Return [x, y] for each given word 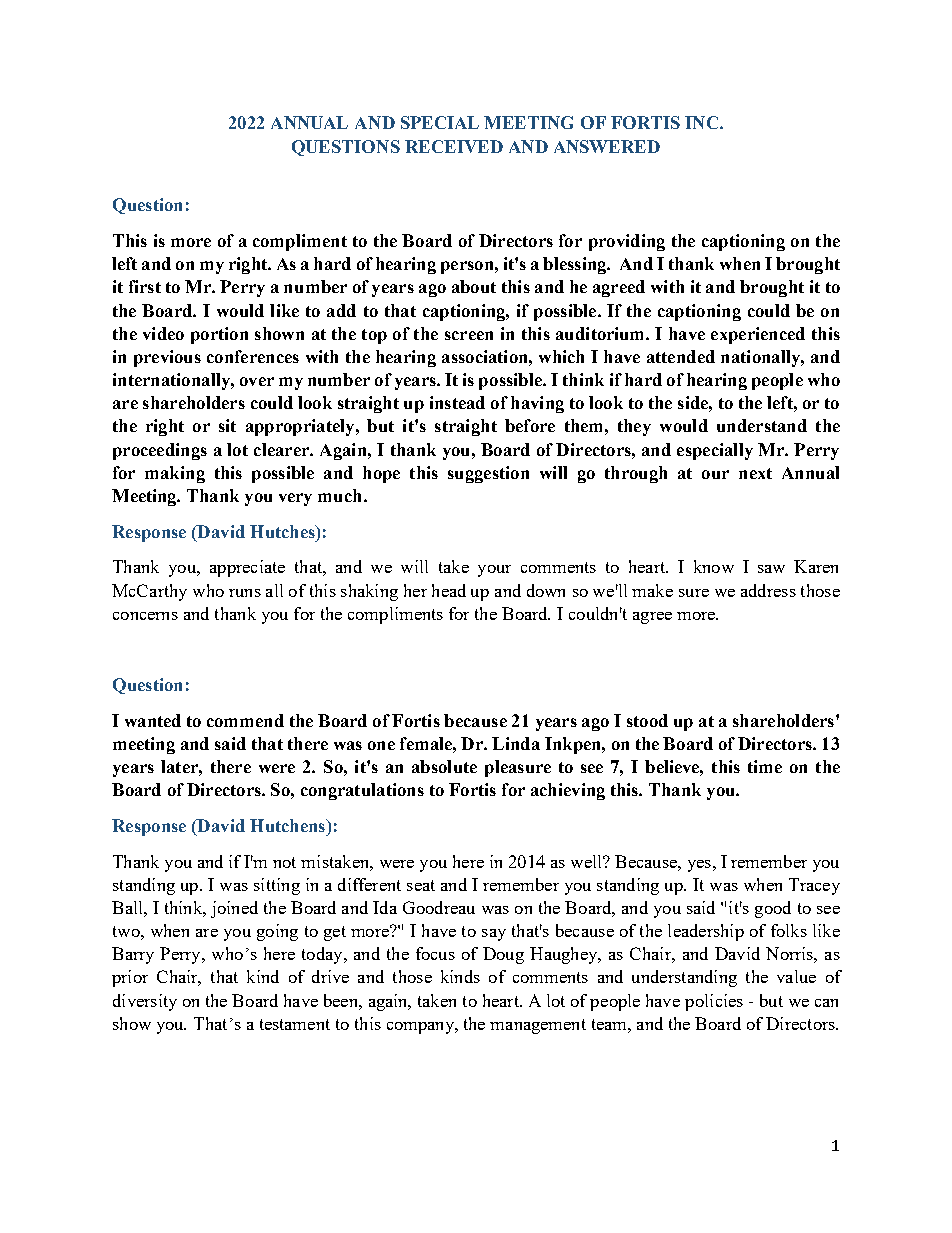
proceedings [160, 451]
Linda [516, 743]
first [145, 286]
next [755, 473]
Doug [503, 955]
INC [703, 122]
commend [245, 720]
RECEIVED [454, 146]
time [765, 766]
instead [457, 402]
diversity [145, 1002]
